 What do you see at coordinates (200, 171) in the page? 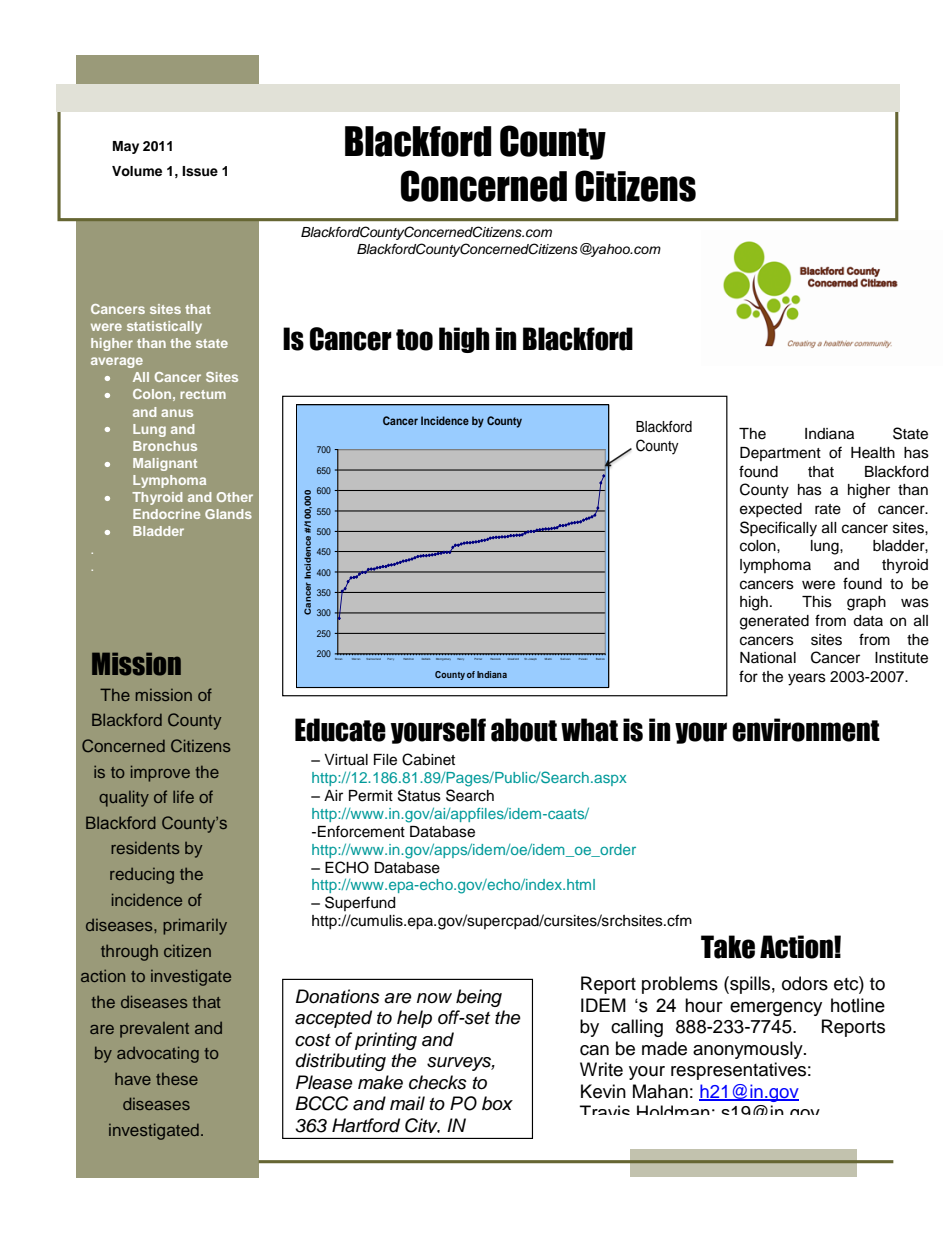
I see `Issue` at bounding box center [200, 171].
